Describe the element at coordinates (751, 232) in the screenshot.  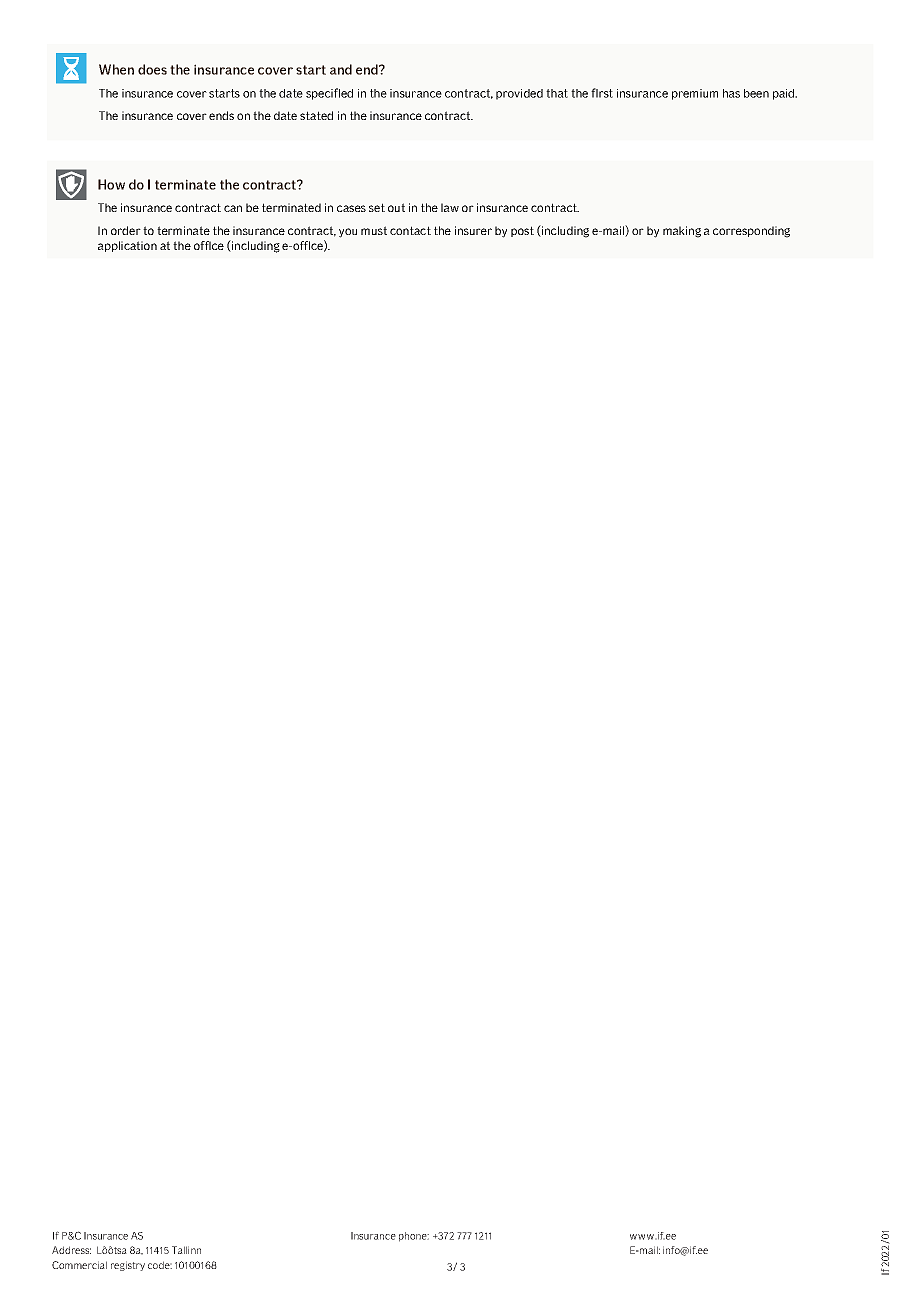
I see `corresponding` at that location.
